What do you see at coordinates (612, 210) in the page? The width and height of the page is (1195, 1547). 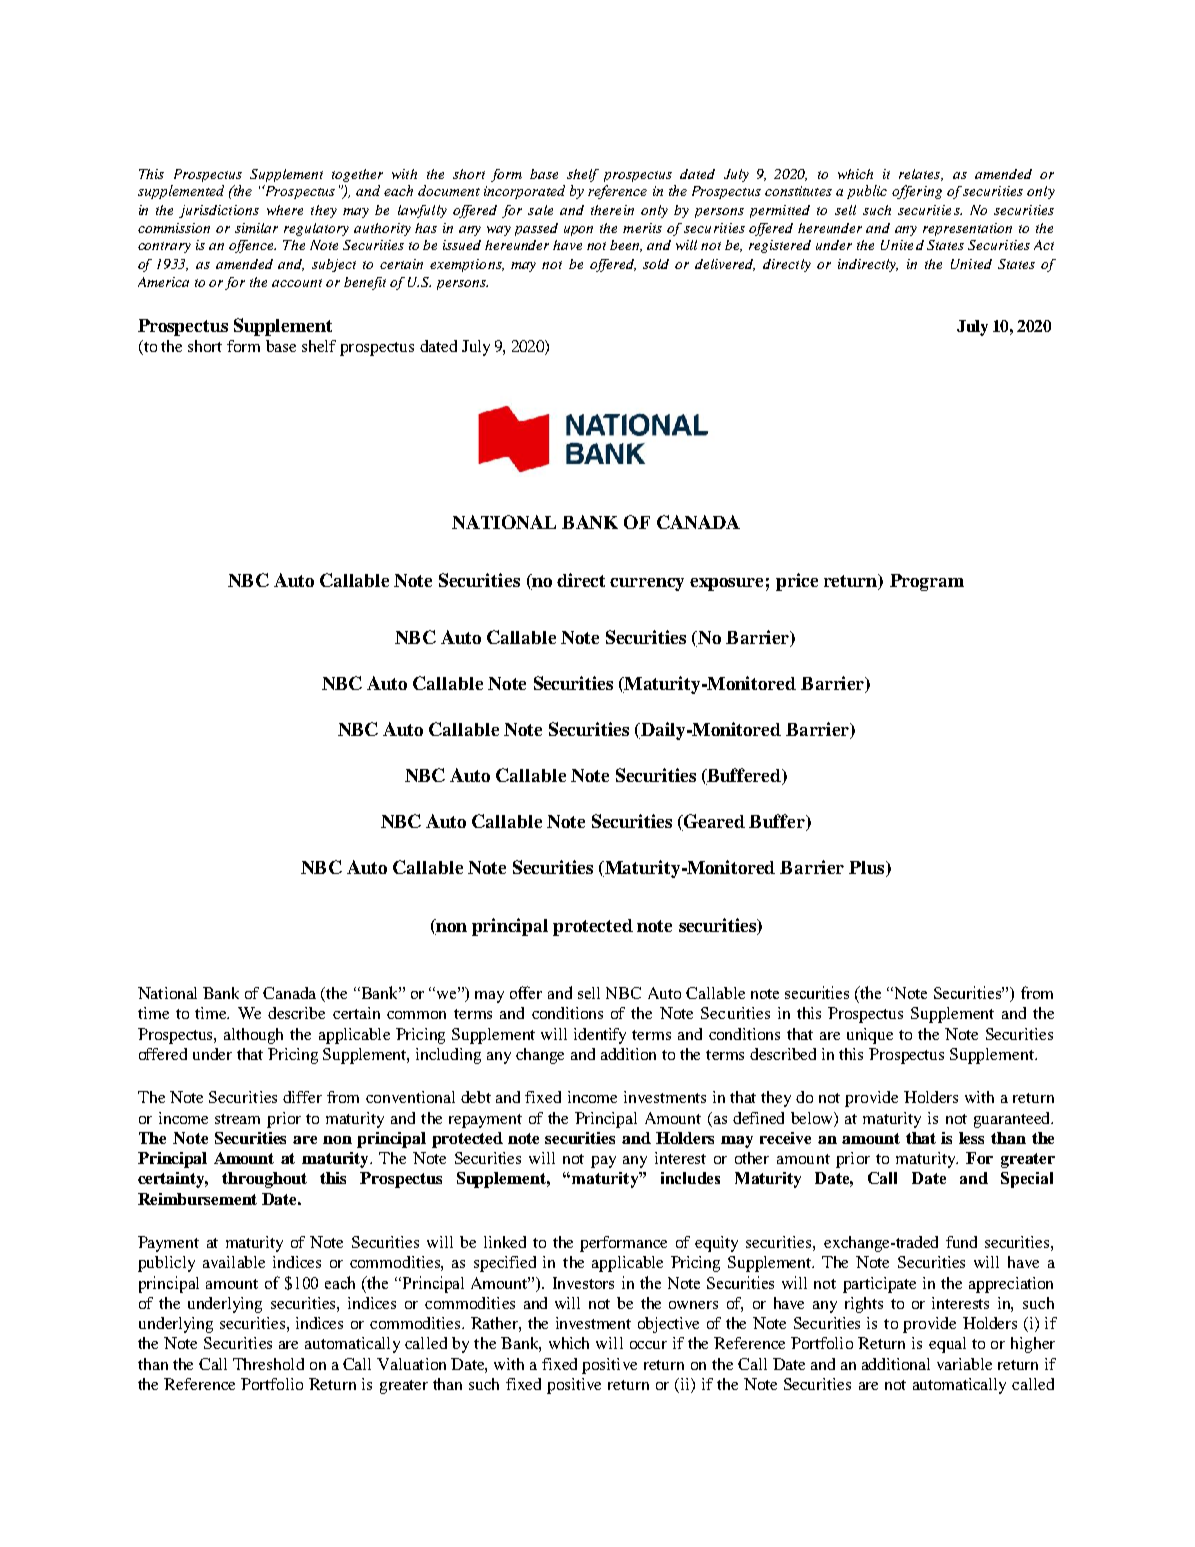 I see `therein` at bounding box center [612, 210].
